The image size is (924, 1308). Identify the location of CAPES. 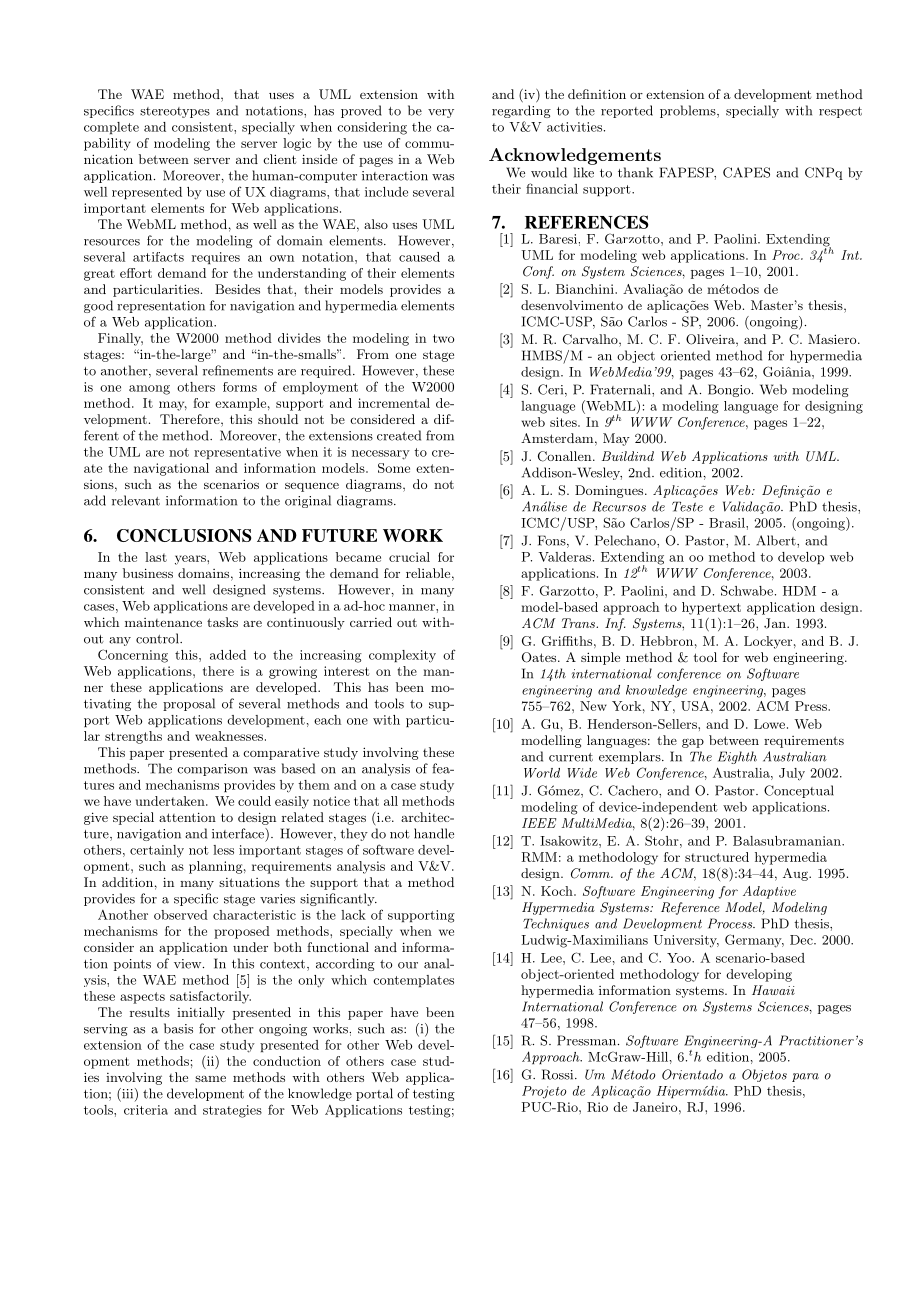
(746, 172).
